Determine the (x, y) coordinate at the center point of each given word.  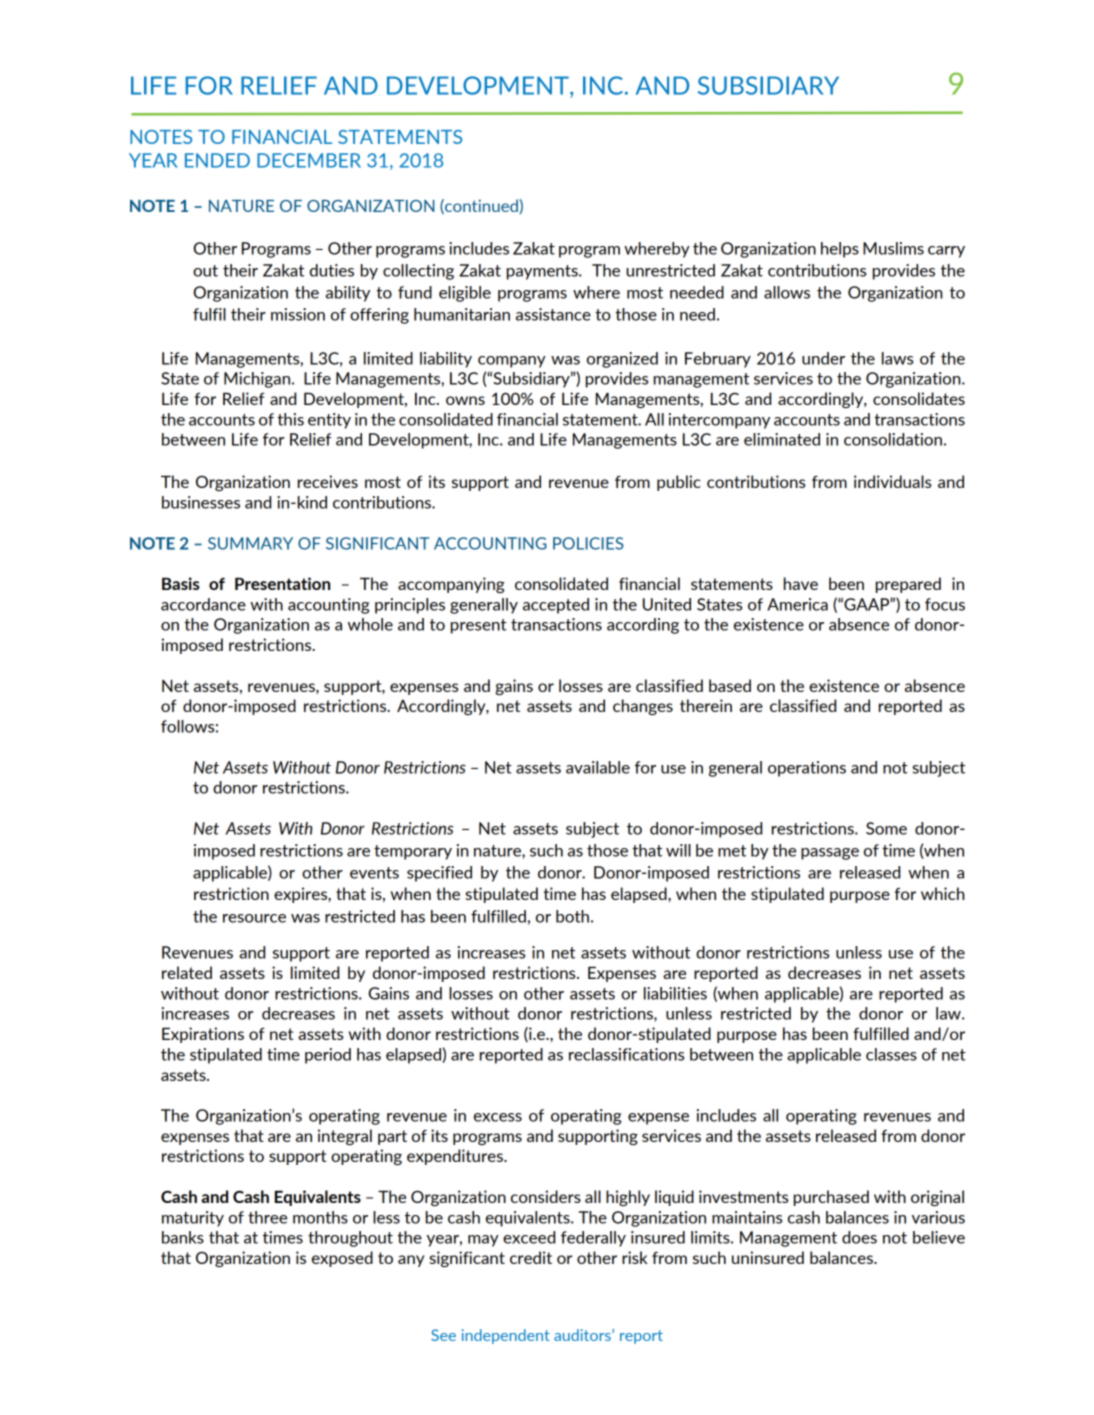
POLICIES (588, 543)
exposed (342, 1259)
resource (254, 918)
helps (840, 250)
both (572, 916)
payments (543, 272)
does (859, 1237)
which (943, 893)
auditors (583, 1335)
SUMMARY (250, 543)
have (801, 583)
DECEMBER (309, 160)
